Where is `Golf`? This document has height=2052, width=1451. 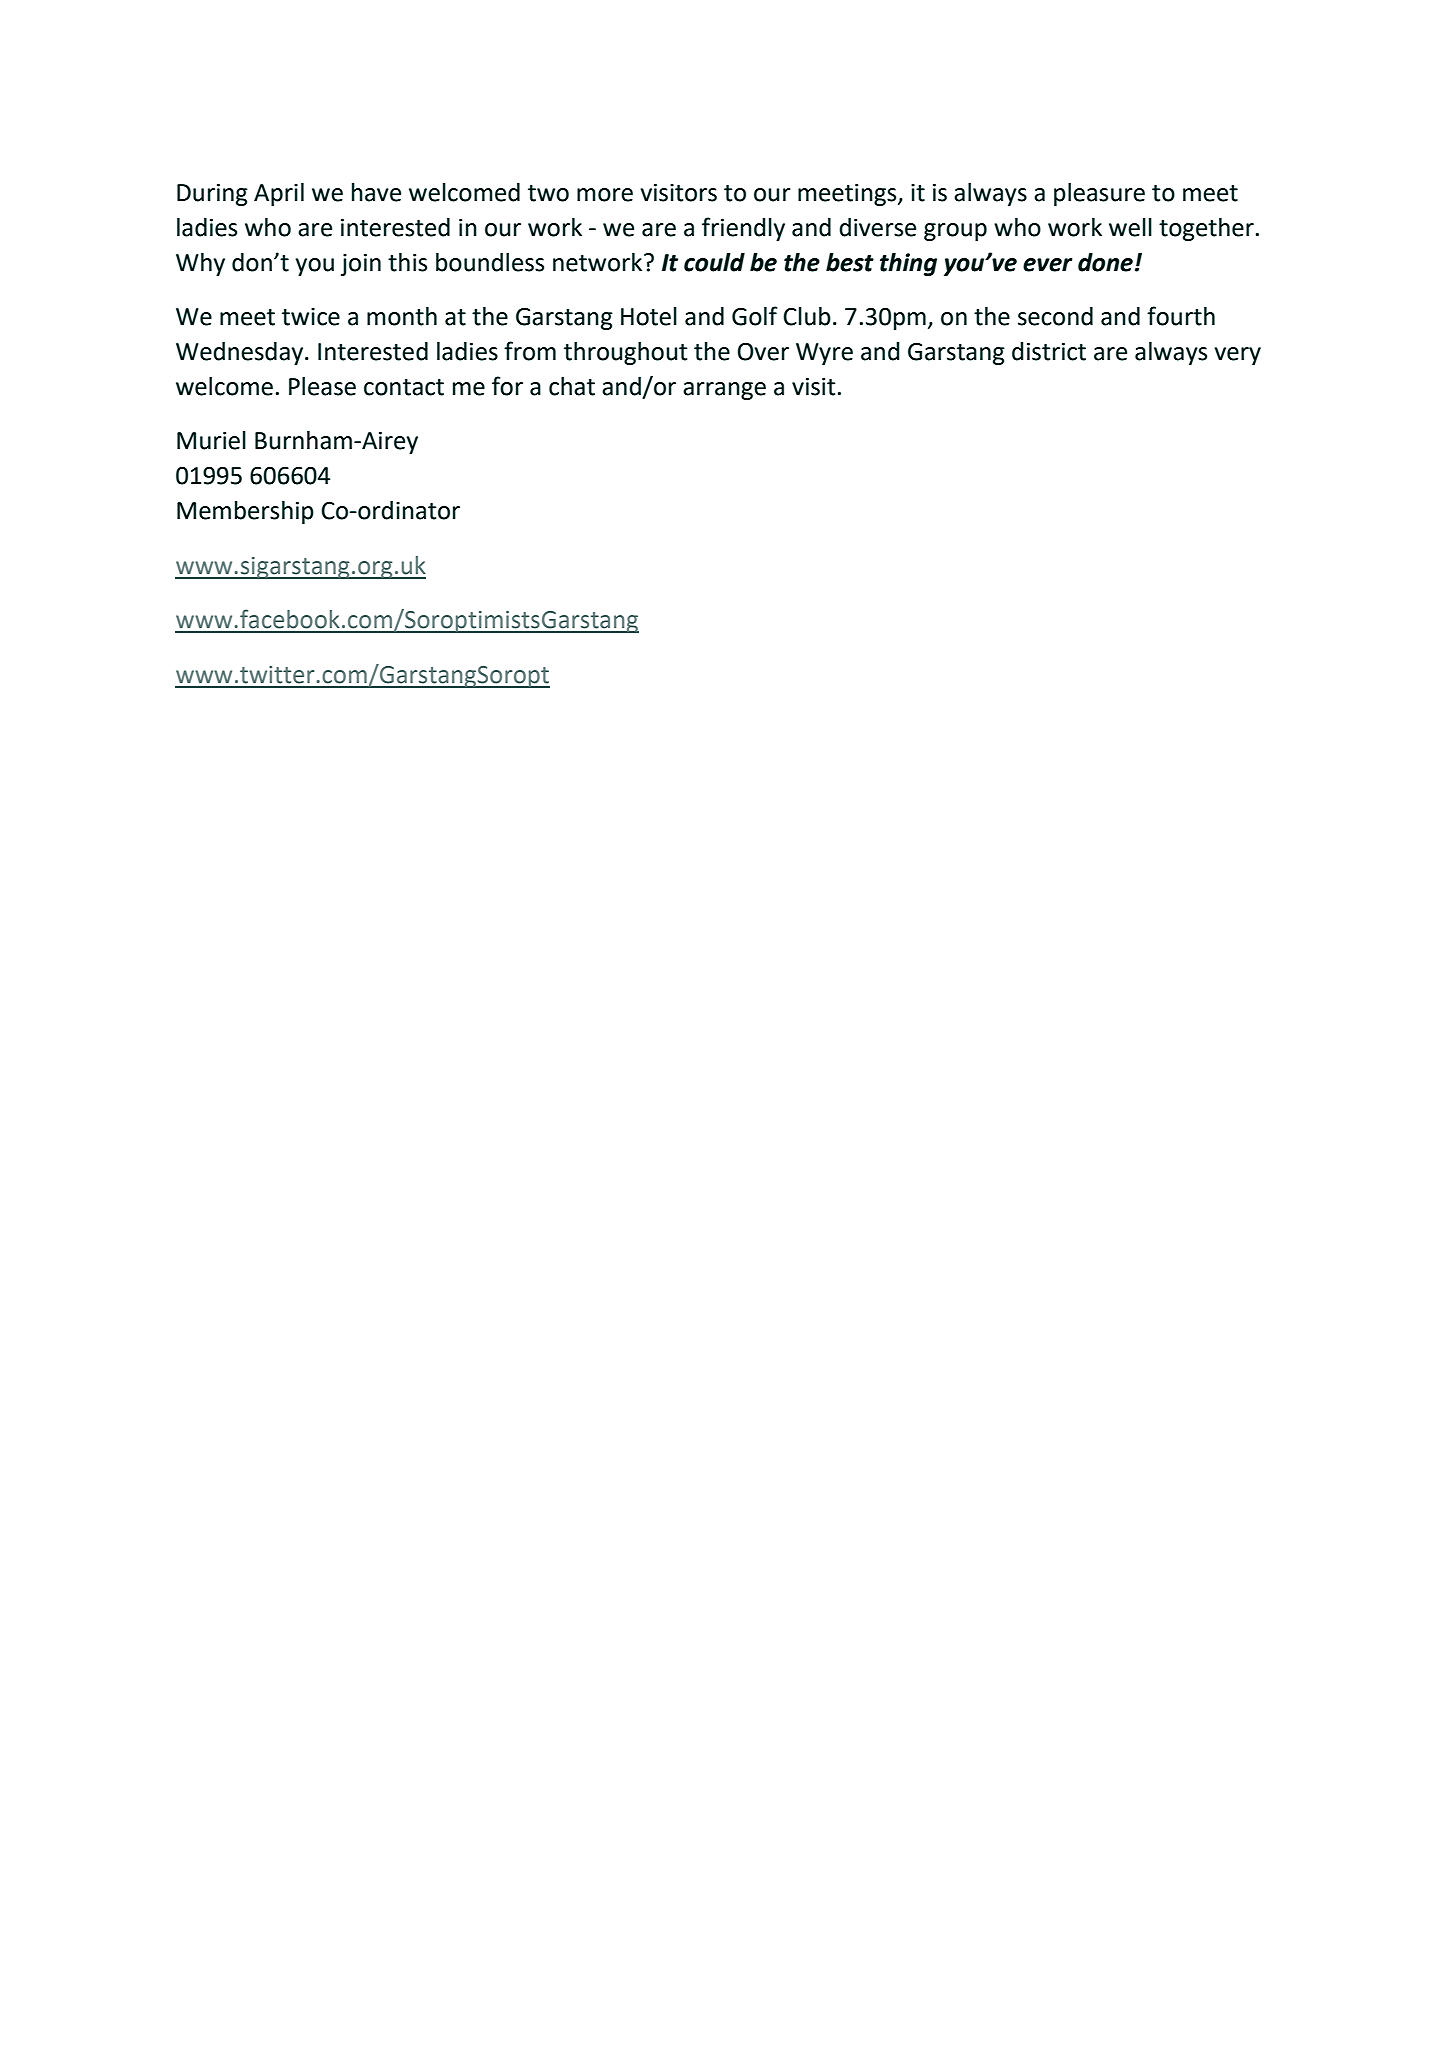 Golf is located at coordinates (754, 316).
